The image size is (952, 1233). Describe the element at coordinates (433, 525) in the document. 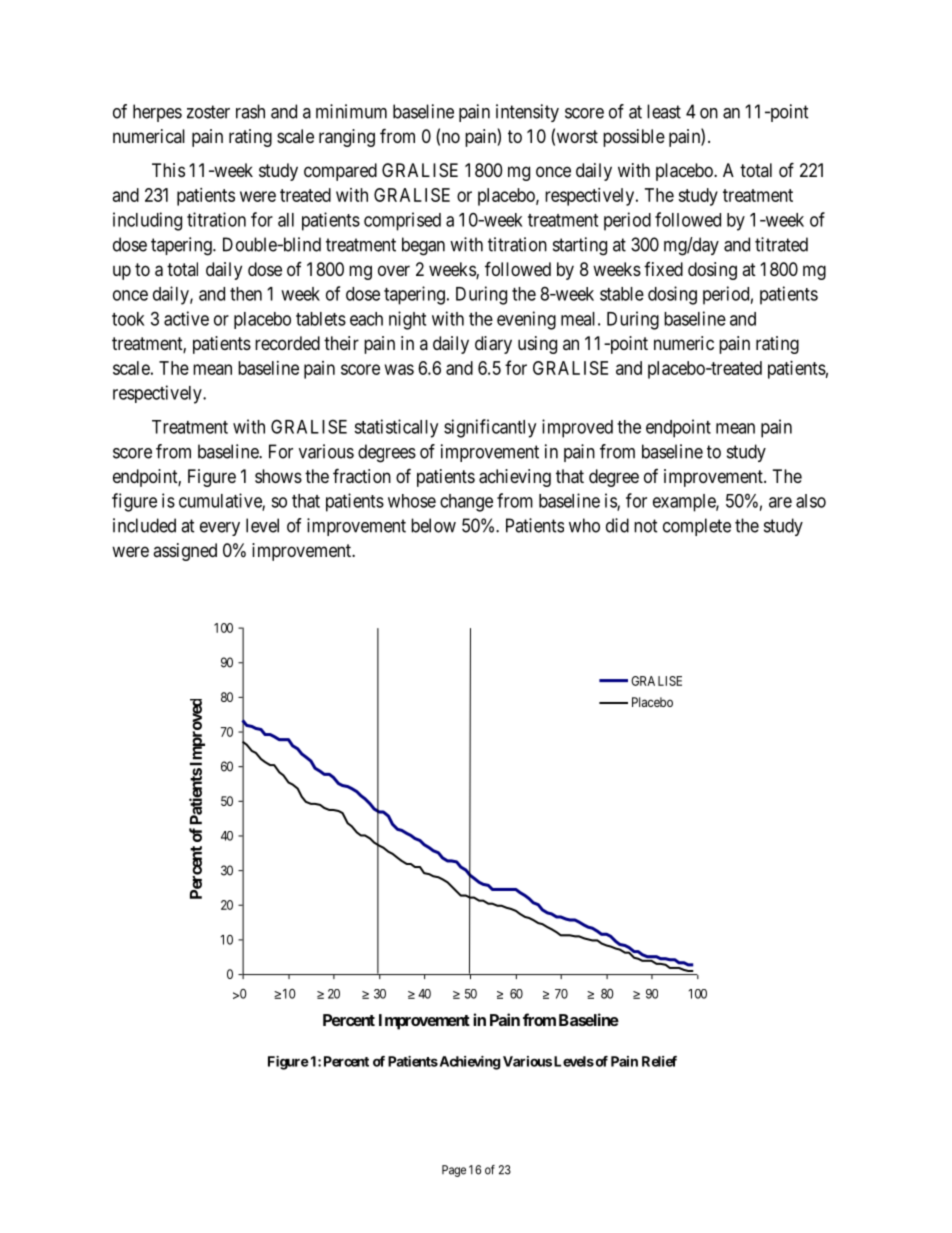

I see `below` at that location.
